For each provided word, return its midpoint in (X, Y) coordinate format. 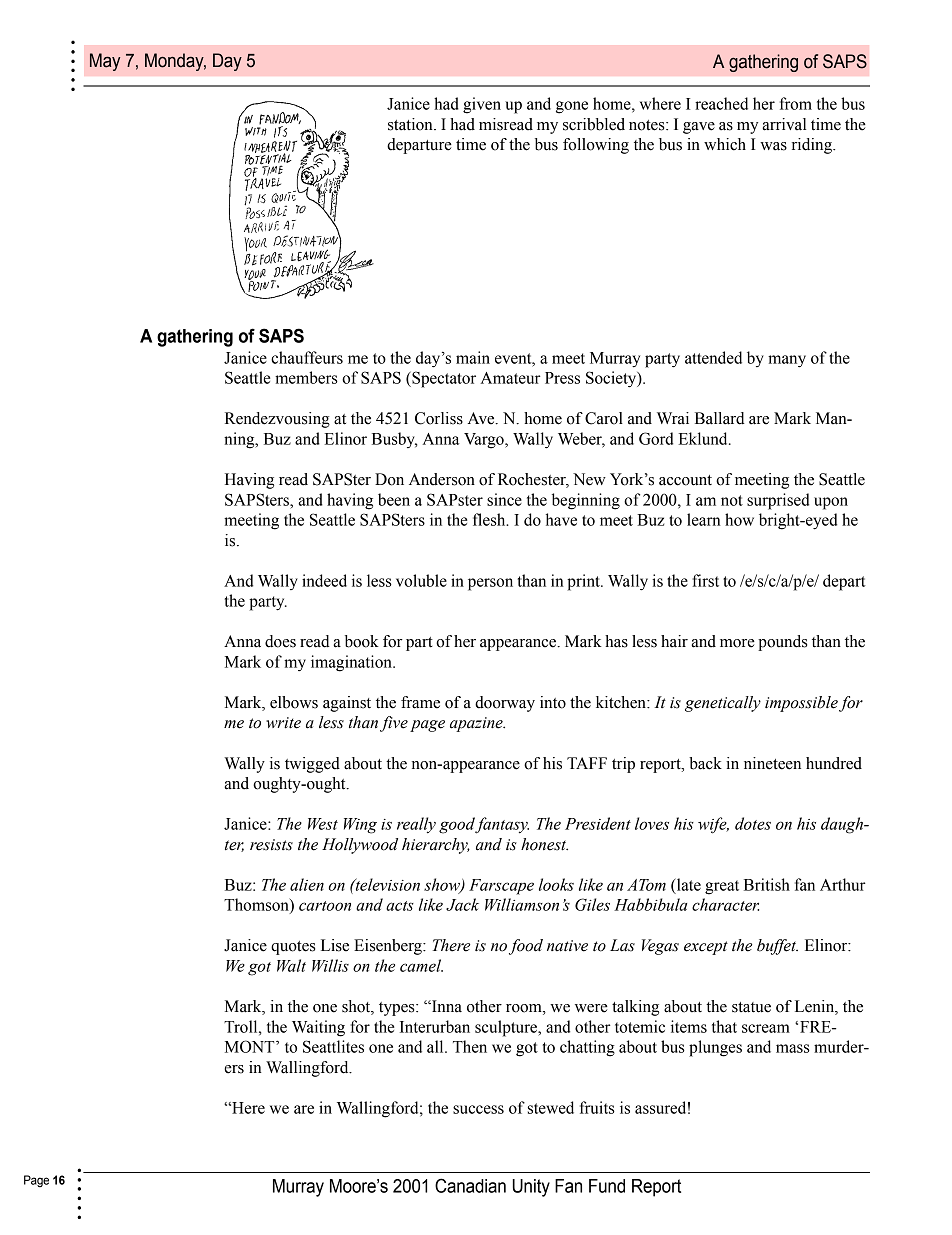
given (482, 105)
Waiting (318, 1028)
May (105, 62)
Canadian (470, 1185)
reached (721, 103)
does (280, 641)
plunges (715, 1048)
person (490, 584)
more (737, 643)
